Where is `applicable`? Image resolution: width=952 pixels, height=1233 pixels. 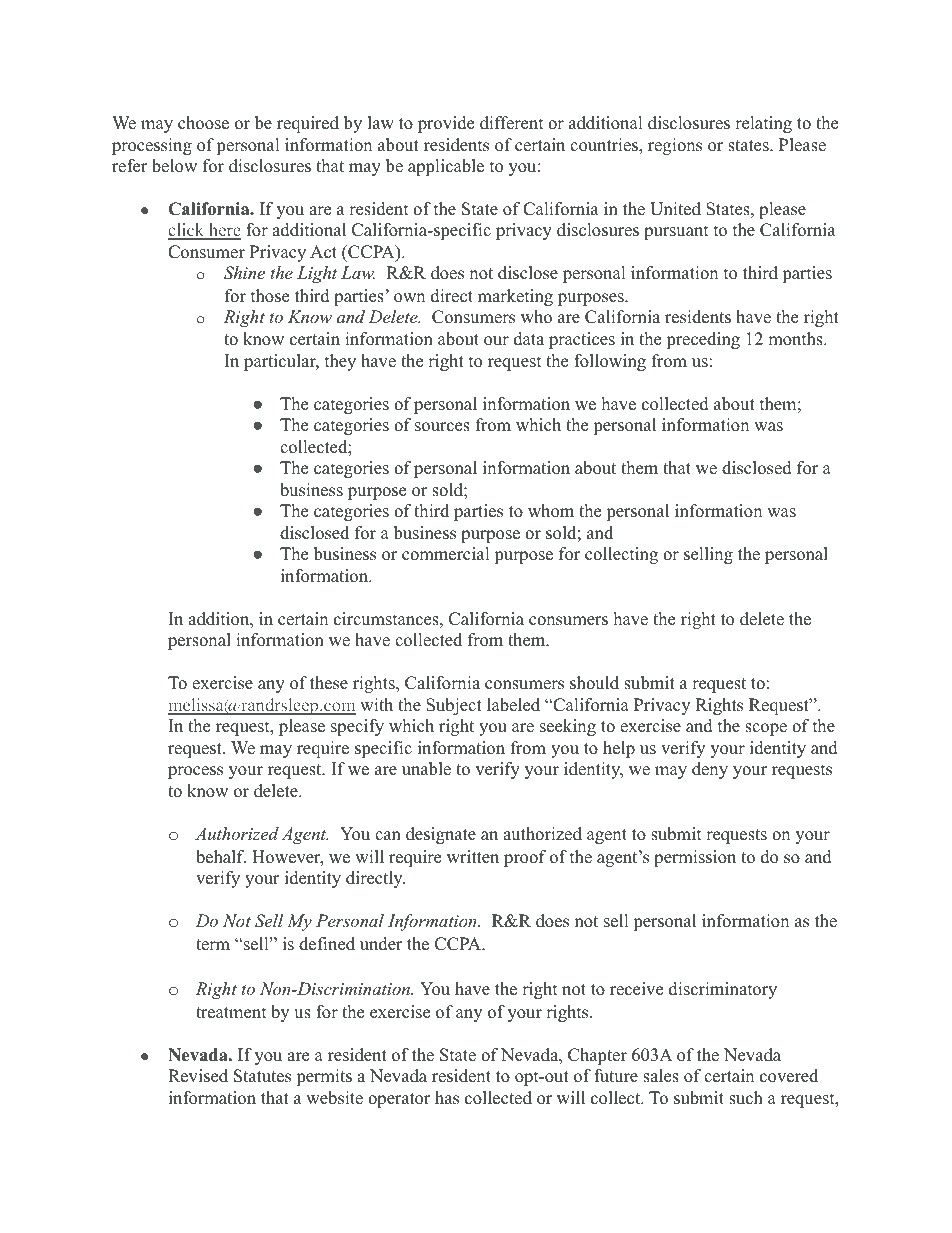 applicable is located at coordinates (446, 167).
